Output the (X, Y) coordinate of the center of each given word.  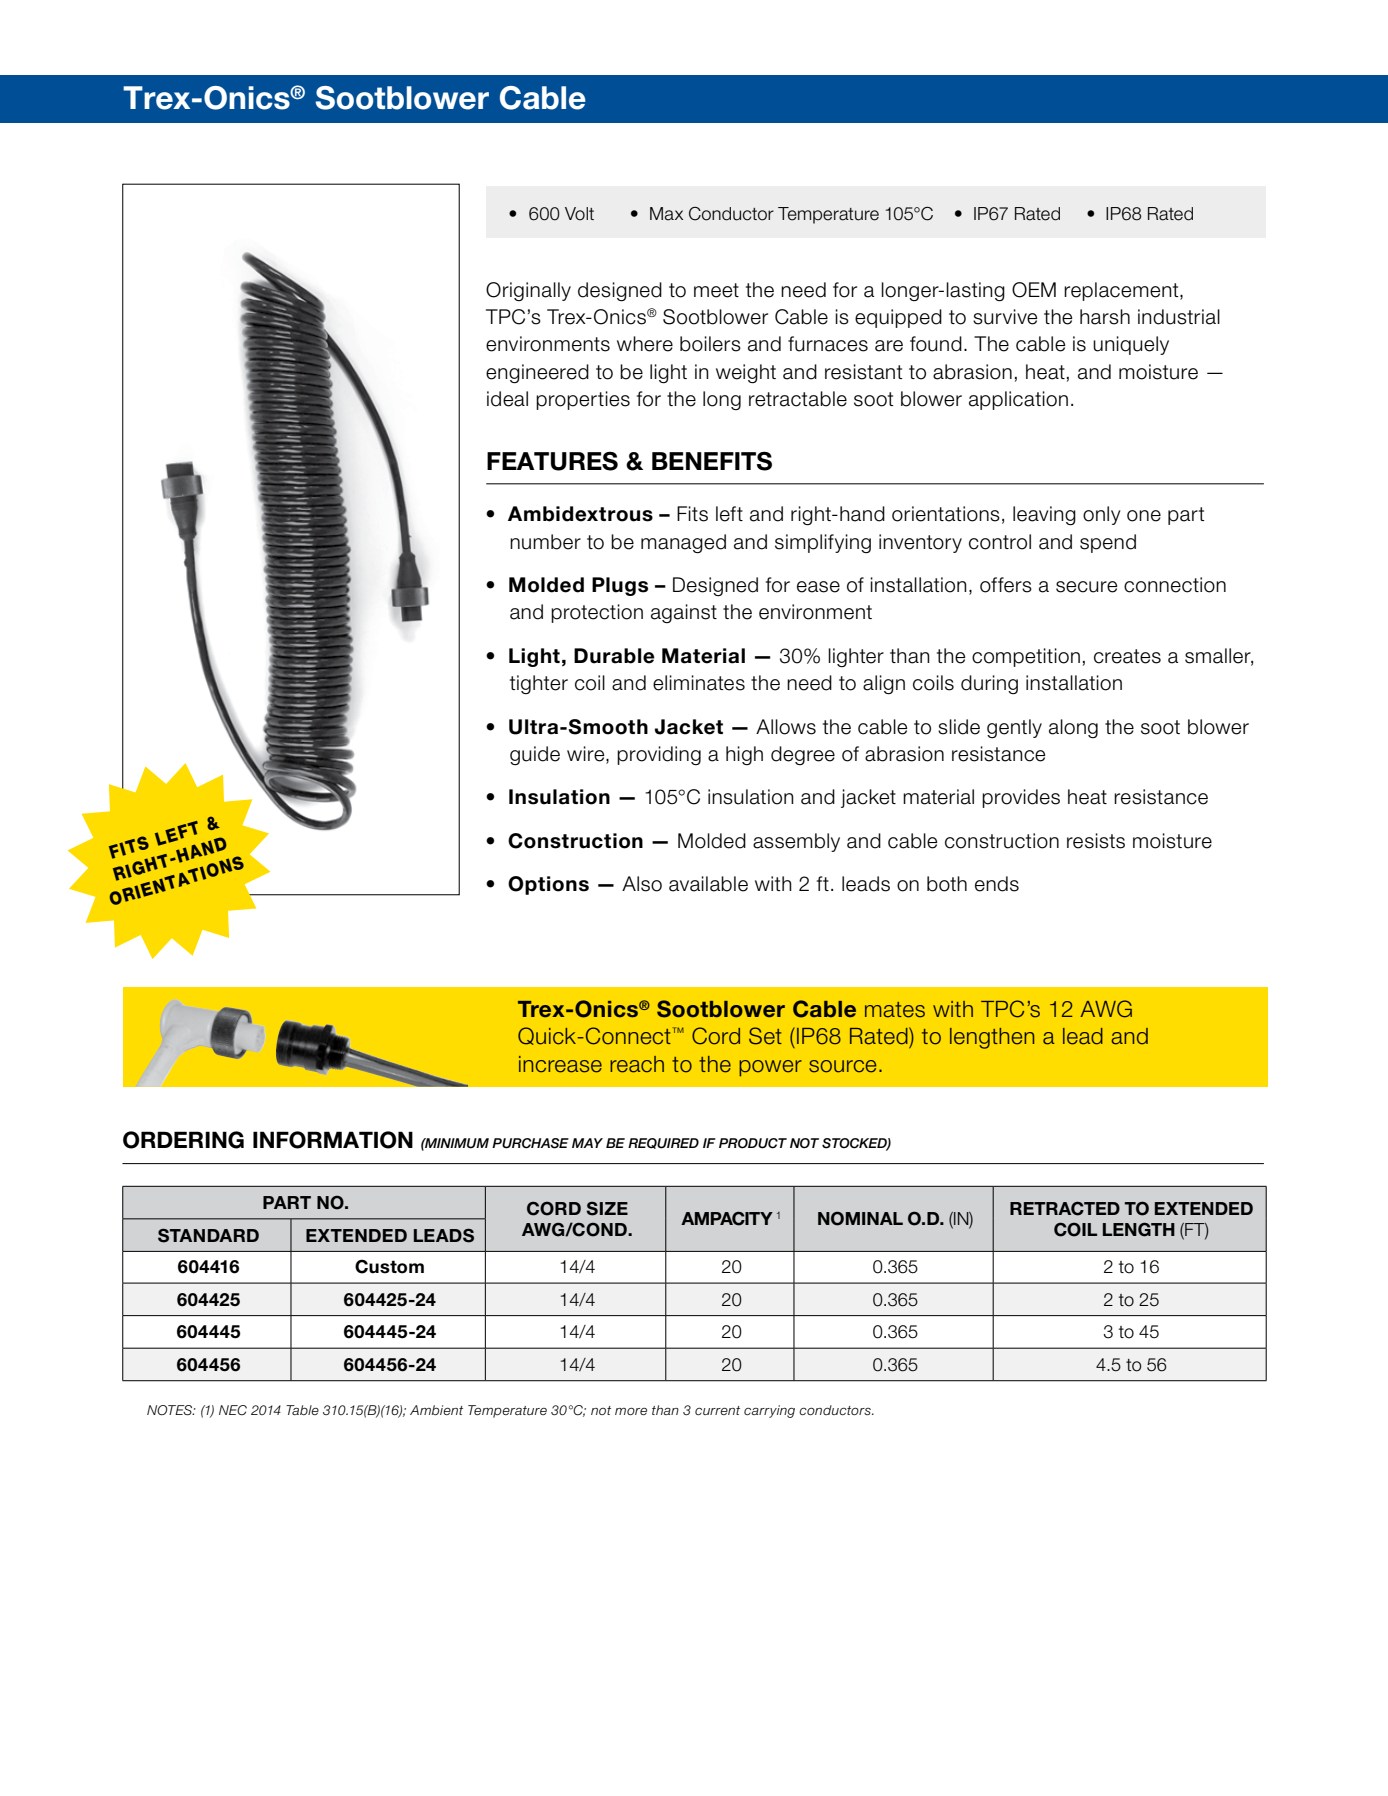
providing (659, 755)
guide (535, 756)
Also (642, 884)
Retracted (1065, 1208)
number (545, 542)
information (333, 1140)
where (645, 344)
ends (997, 884)
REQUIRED (663, 1143)
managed (683, 544)
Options (548, 885)
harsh (1105, 317)
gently (1014, 729)
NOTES (171, 1410)
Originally (528, 291)
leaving (1044, 516)
